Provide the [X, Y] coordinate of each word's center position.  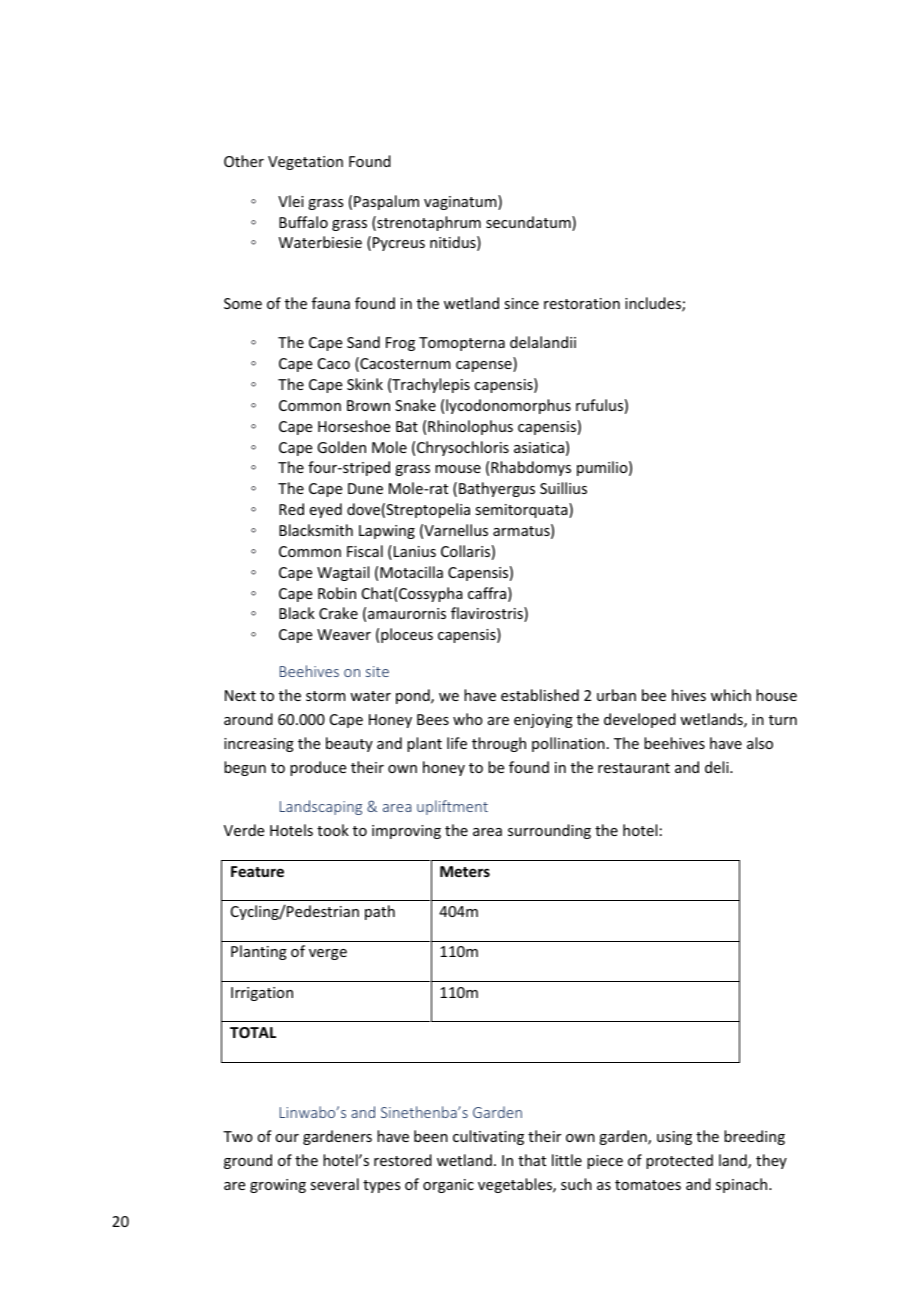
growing [278, 1186]
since [521, 303]
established [540, 695]
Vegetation [305, 163]
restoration [582, 303]
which [731, 695]
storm [326, 696]
